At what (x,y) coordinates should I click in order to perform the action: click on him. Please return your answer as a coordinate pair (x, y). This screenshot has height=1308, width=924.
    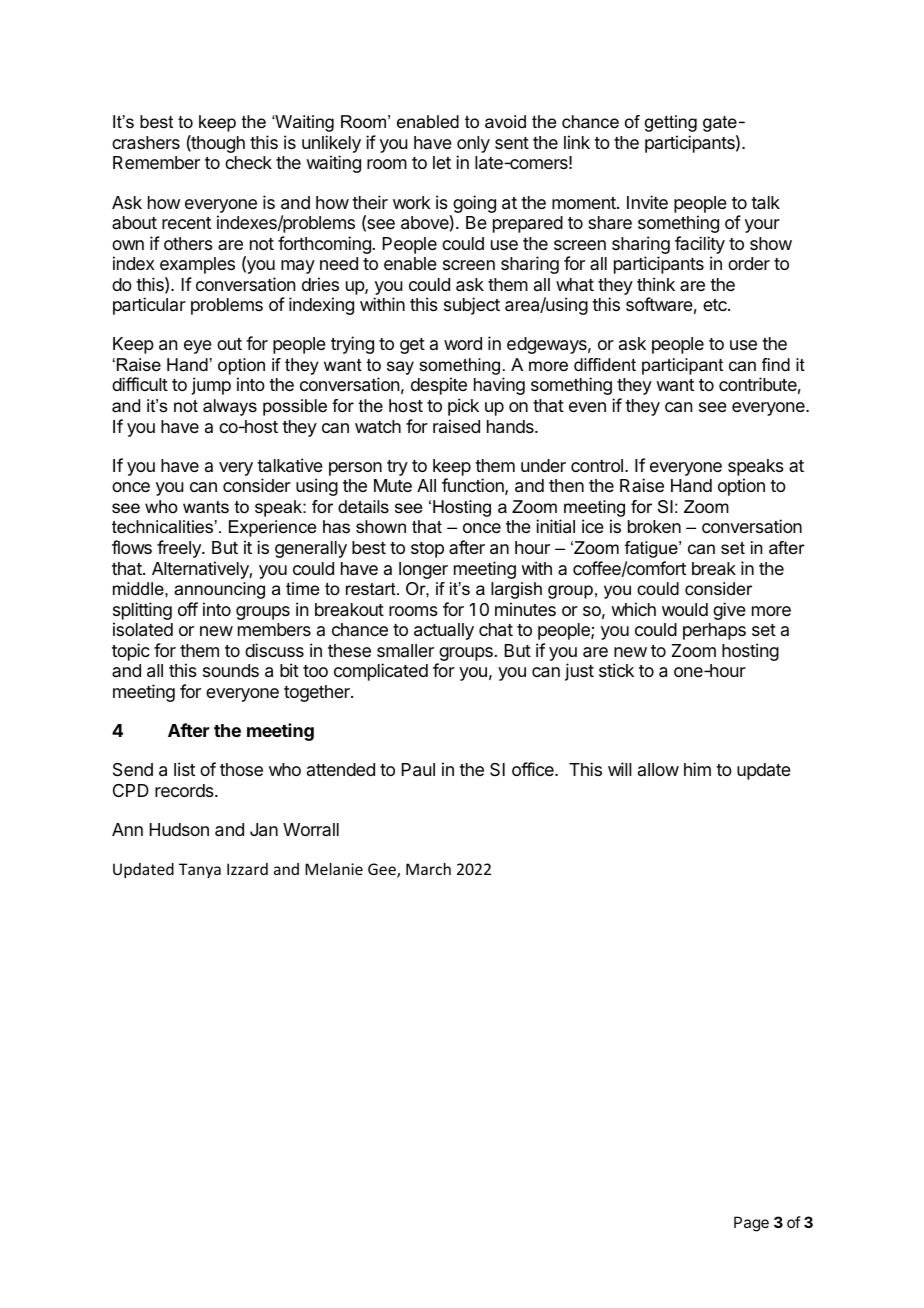
    Looking at the image, I should click on (697, 769).
